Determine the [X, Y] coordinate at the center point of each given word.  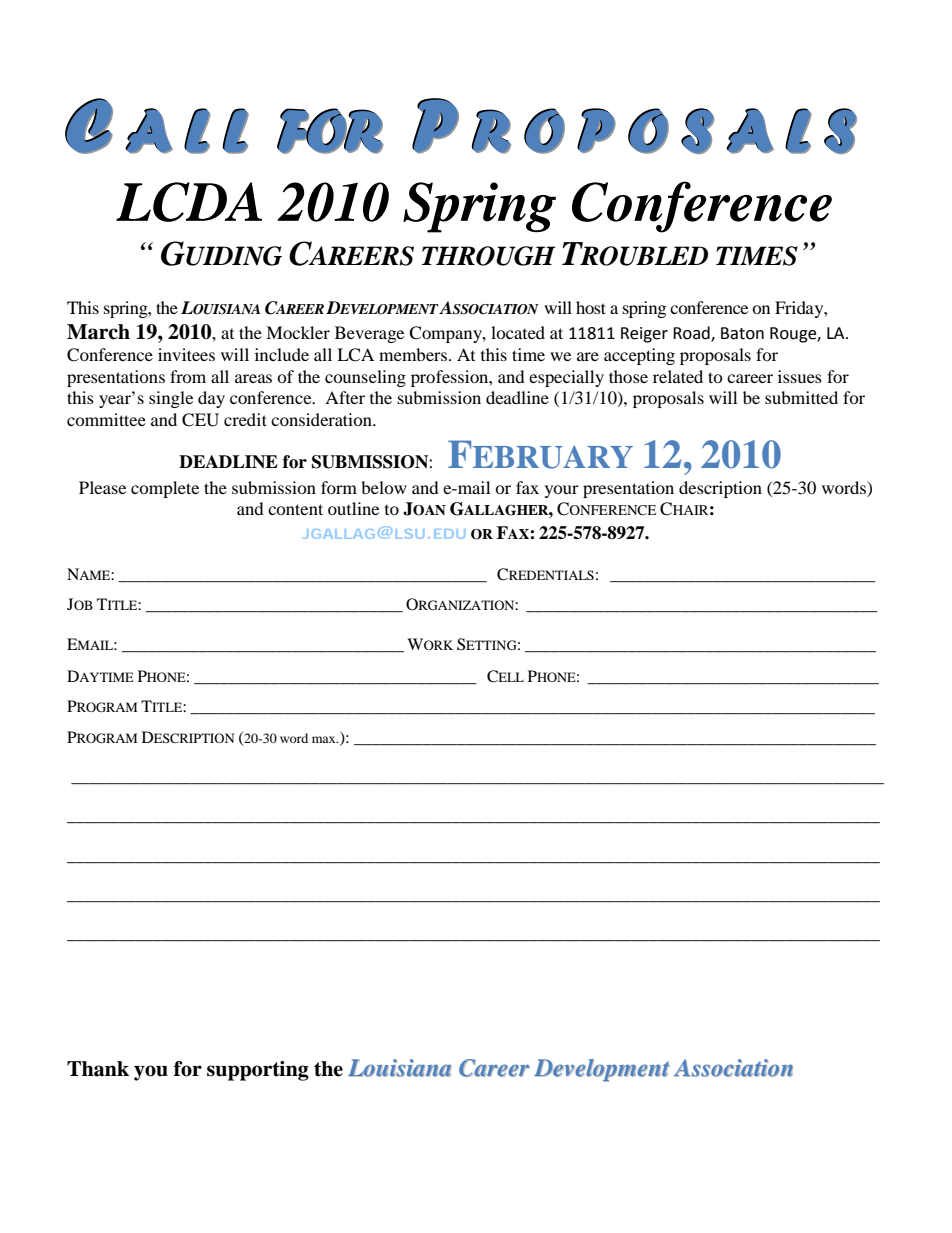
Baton [742, 333]
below [384, 487]
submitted [801, 397]
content [295, 509]
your [562, 491]
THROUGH [488, 256]
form [339, 487]
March [98, 332]
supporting [258, 1071]
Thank [98, 1069]
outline [353, 508]
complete [165, 489]
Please [102, 487]
